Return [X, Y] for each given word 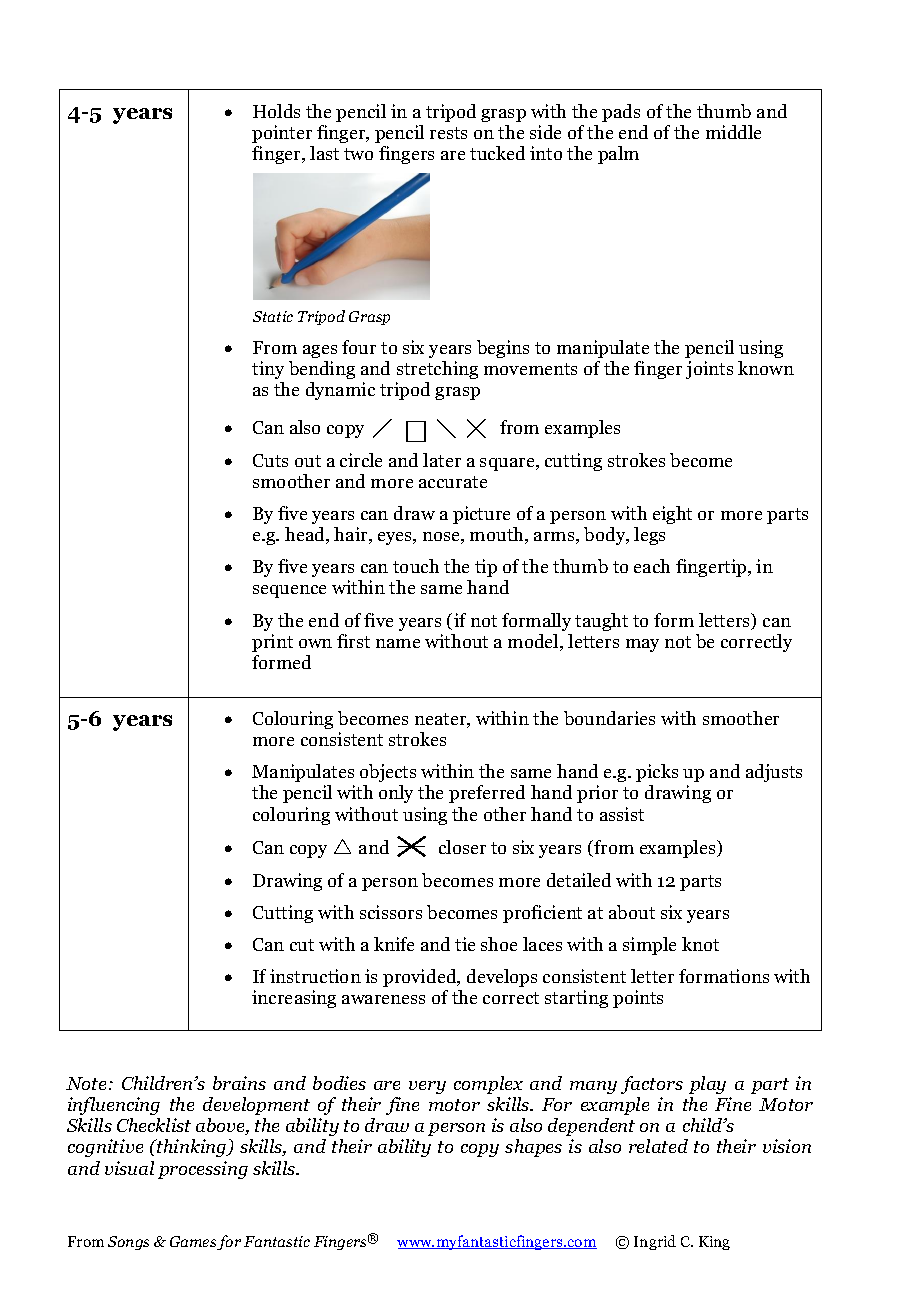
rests [448, 133]
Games [194, 1243]
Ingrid [655, 1242]
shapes [533, 1148]
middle [733, 132]
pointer [282, 134]
